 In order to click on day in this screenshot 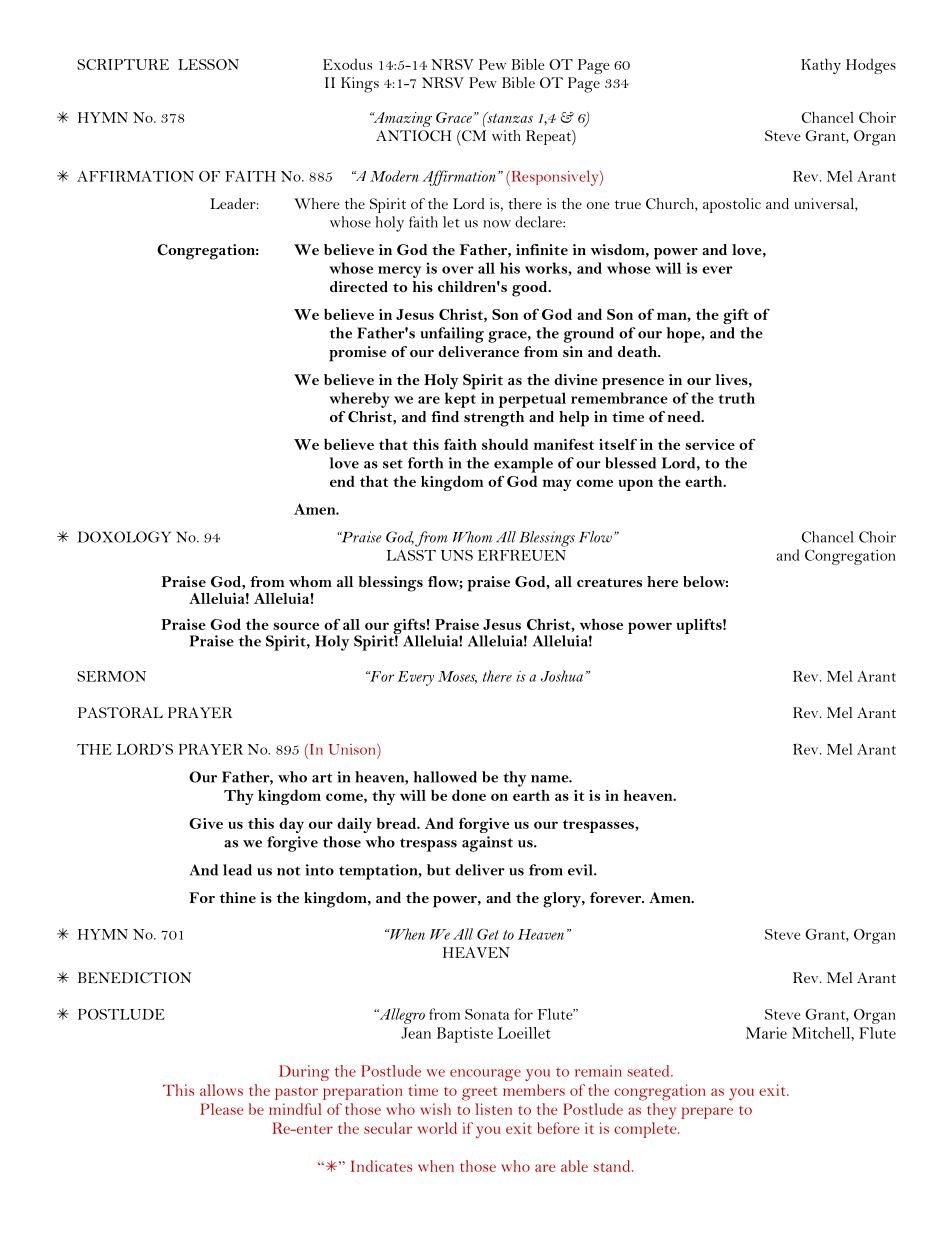, I will do `click(291, 825)`.
